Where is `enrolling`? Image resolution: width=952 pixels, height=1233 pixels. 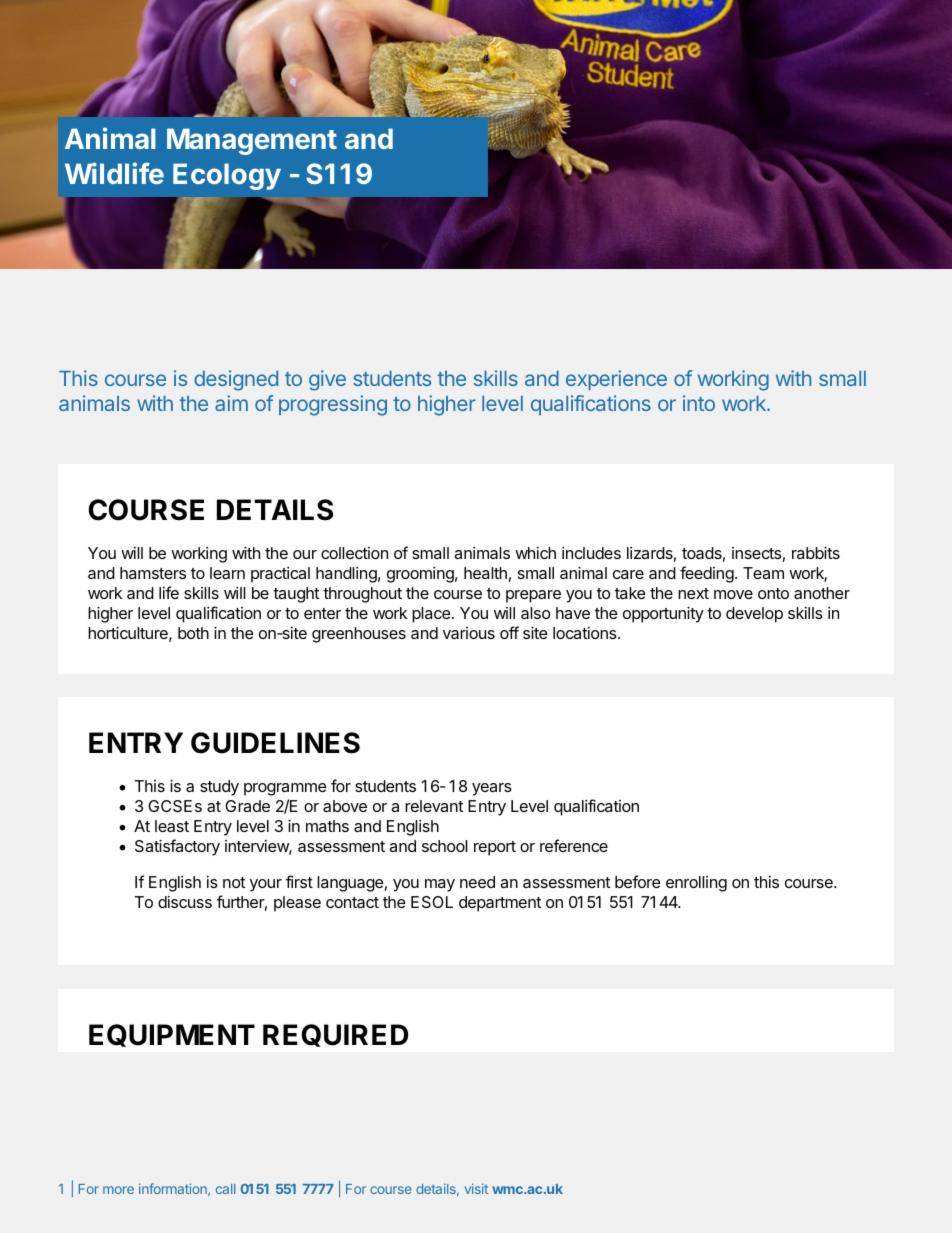
enrolling is located at coordinates (696, 884).
